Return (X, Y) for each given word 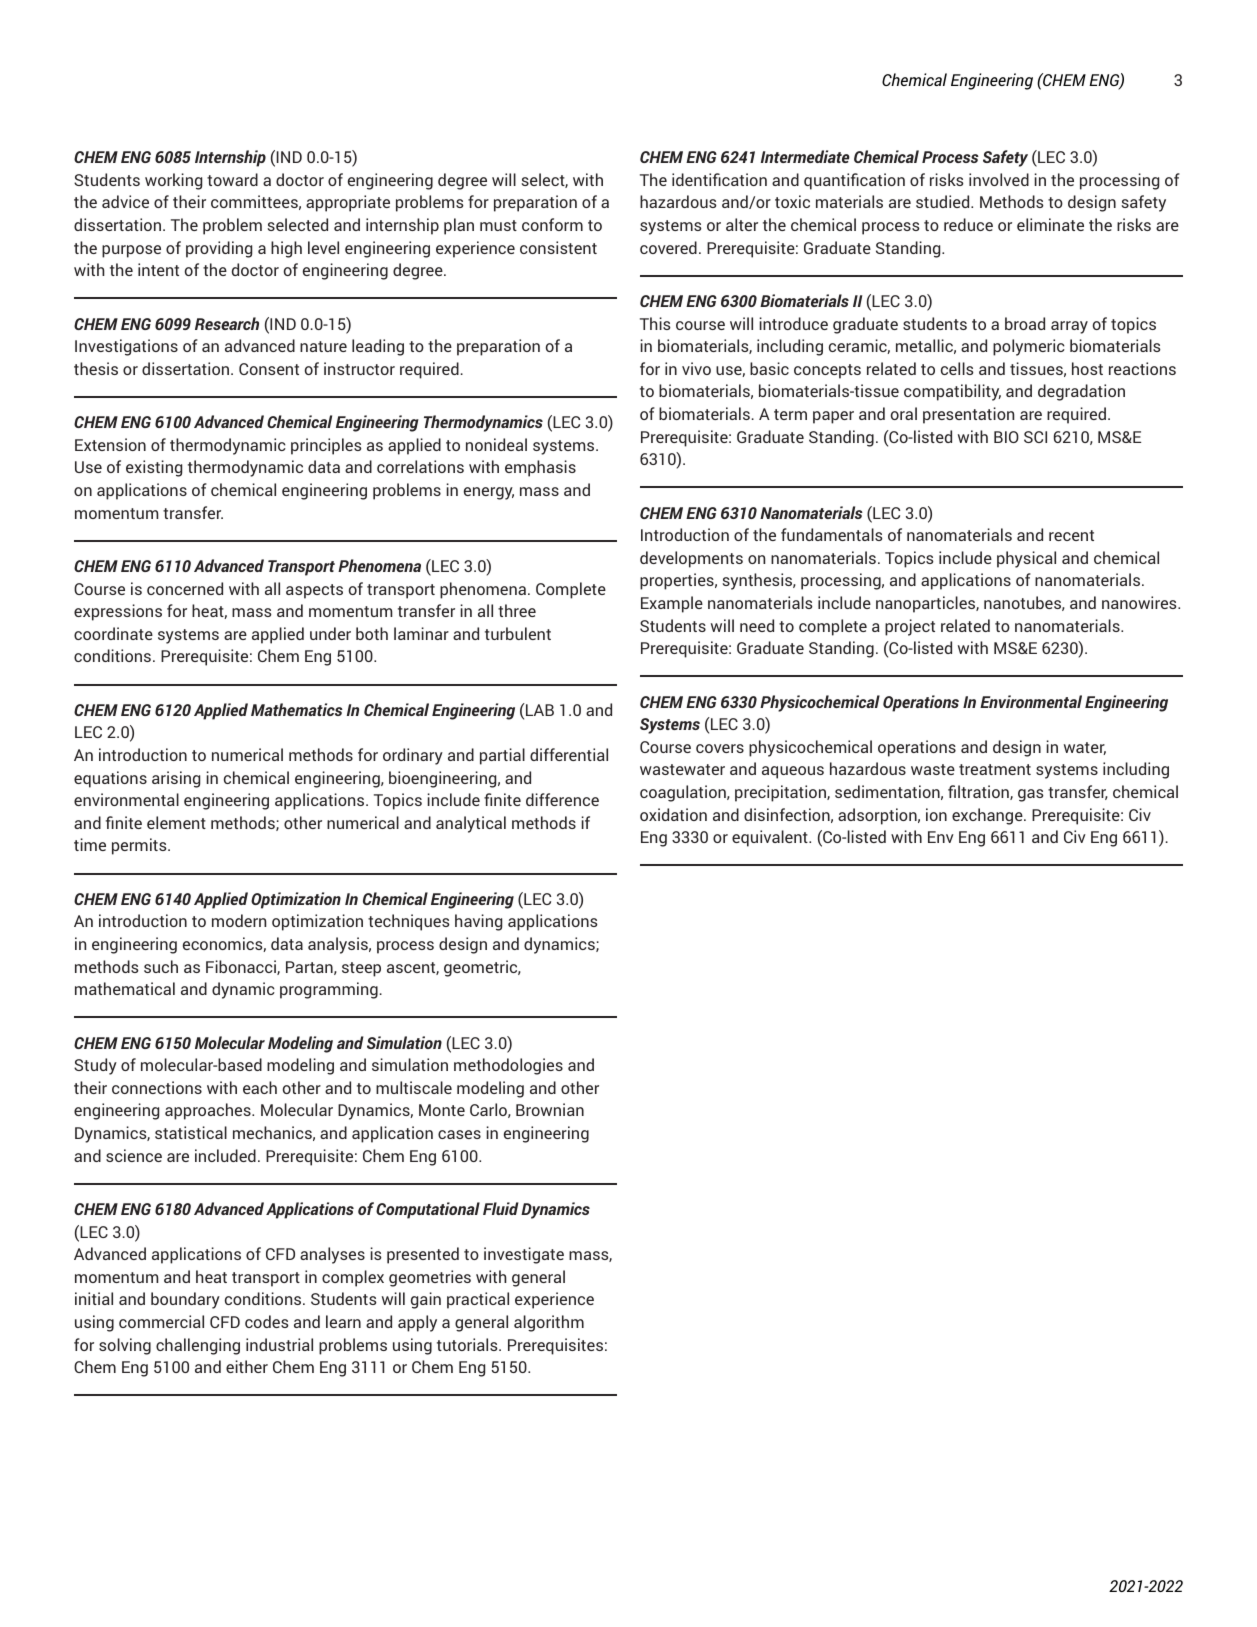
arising (176, 779)
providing (219, 249)
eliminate (1050, 224)
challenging (198, 1346)
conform (552, 224)
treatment (995, 769)
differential (569, 754)
